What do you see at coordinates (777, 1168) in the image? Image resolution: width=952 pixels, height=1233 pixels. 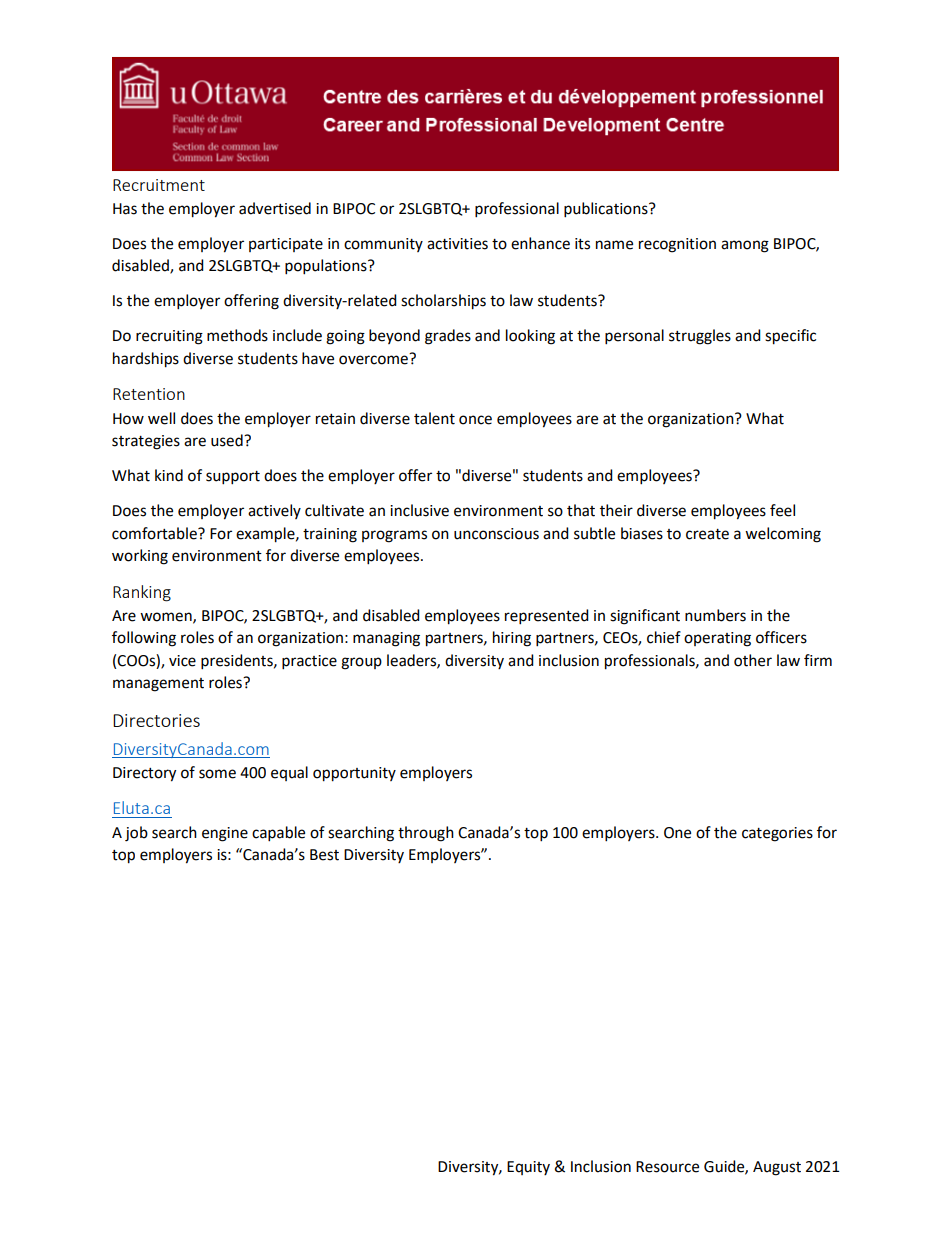 I see `August` at bounding box center [777, 1168].
